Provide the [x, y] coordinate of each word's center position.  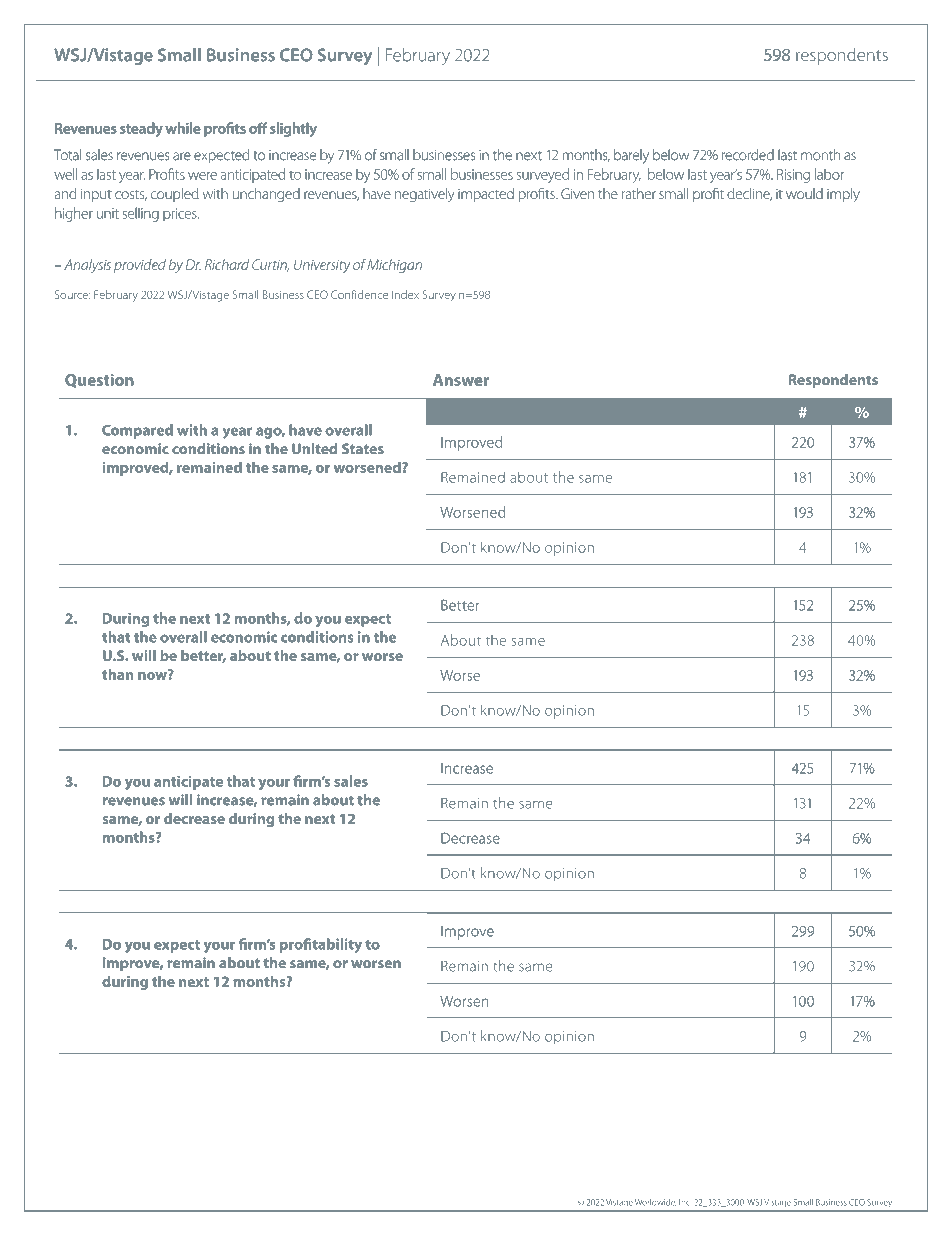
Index [405, 294]
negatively [425, 195]
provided [140, 266]
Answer [461, 380]
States [363, 449]
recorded [748, 155]
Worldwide [655, 1202]
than [118, 674]
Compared [137, 431]
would [804, 193]
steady [141, 129]
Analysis [87, 266]
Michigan [394, 266]
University [322, 266]
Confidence [359, 294]
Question [99, 381]
